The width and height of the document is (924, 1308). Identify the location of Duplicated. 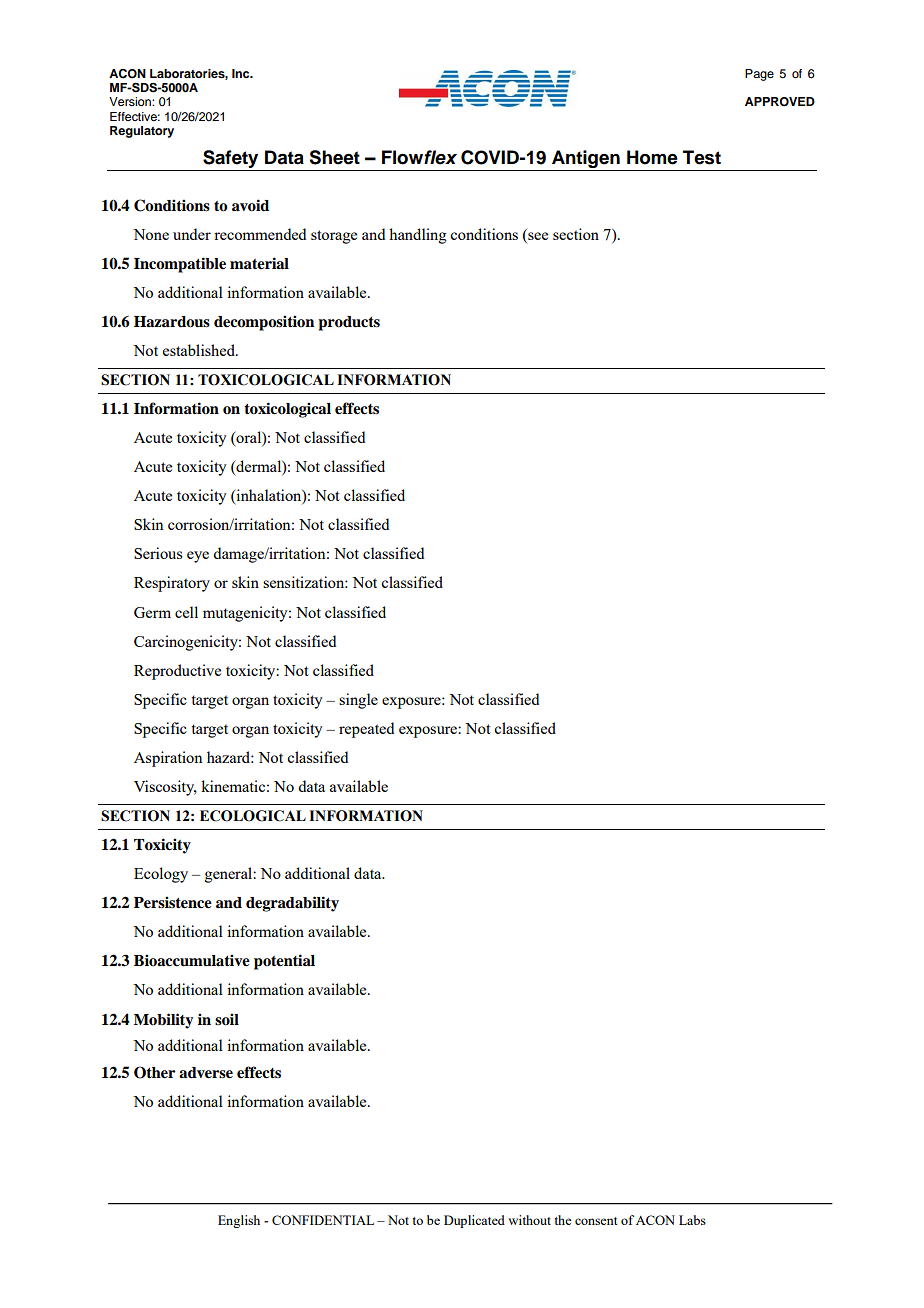
(474, 1221).
